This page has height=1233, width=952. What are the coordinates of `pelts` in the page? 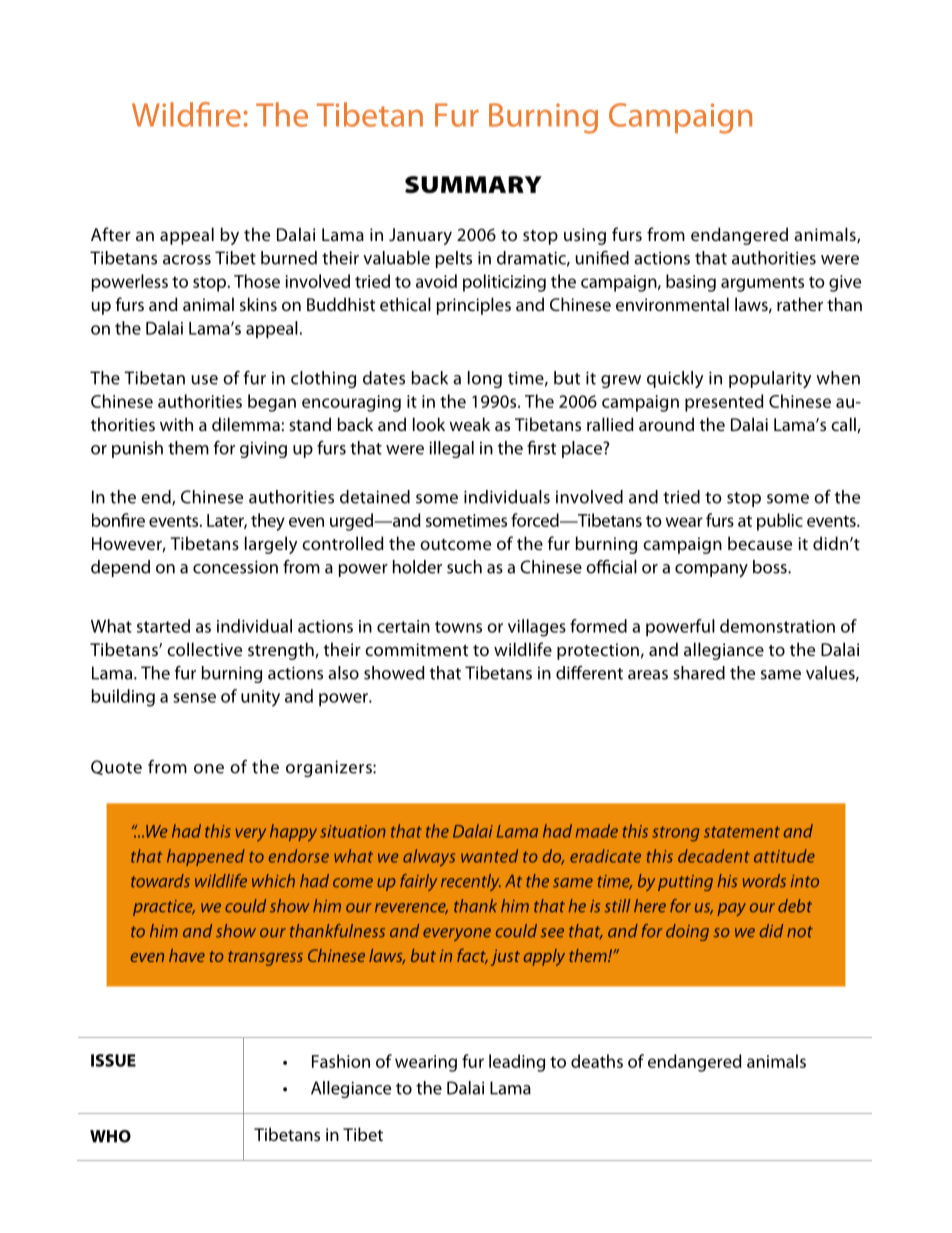 It's located at (454, 259).
